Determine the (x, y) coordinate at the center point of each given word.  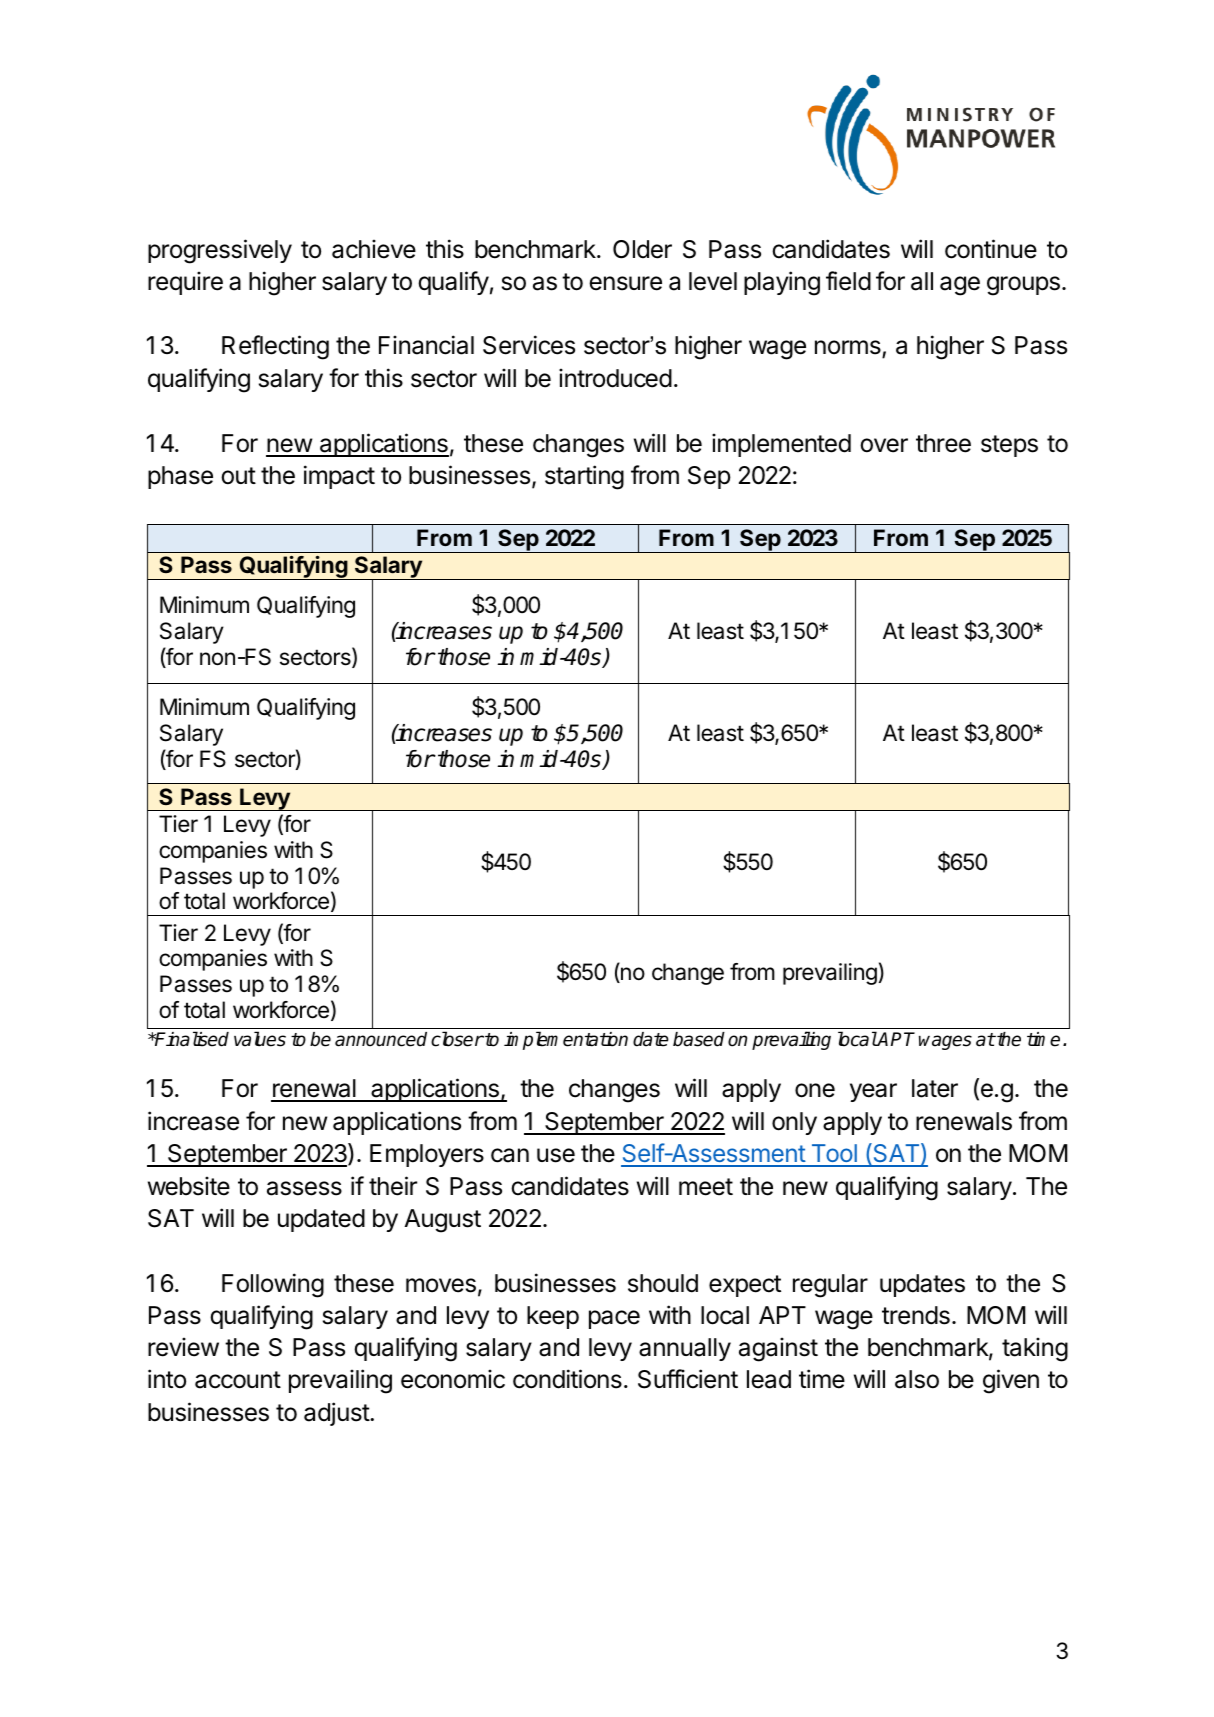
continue (991, 249)
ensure (625, 283)
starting (584, 477)
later (935, 1088)
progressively (220, 251)
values (260, 1039)
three (943, 443)
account (238, 1380)
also (917, 1379)
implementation (566, 1040)
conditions (567, 1379)
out (238, 476)
